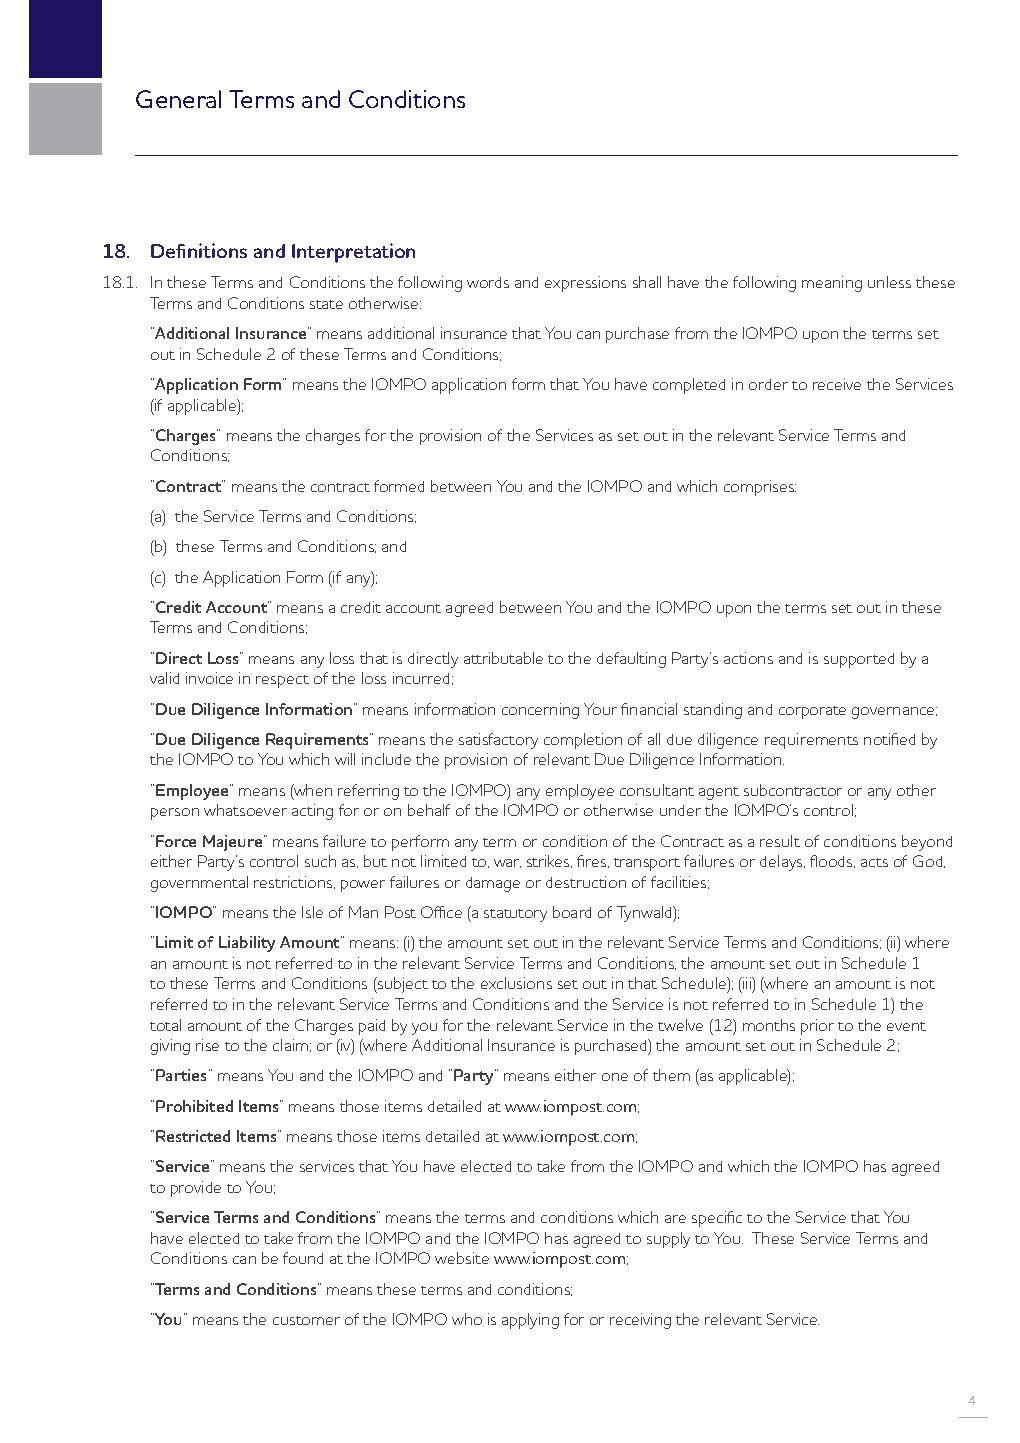  Describe the element at coordinates (294, 882) in the page. I see `restrictions` at that location.
